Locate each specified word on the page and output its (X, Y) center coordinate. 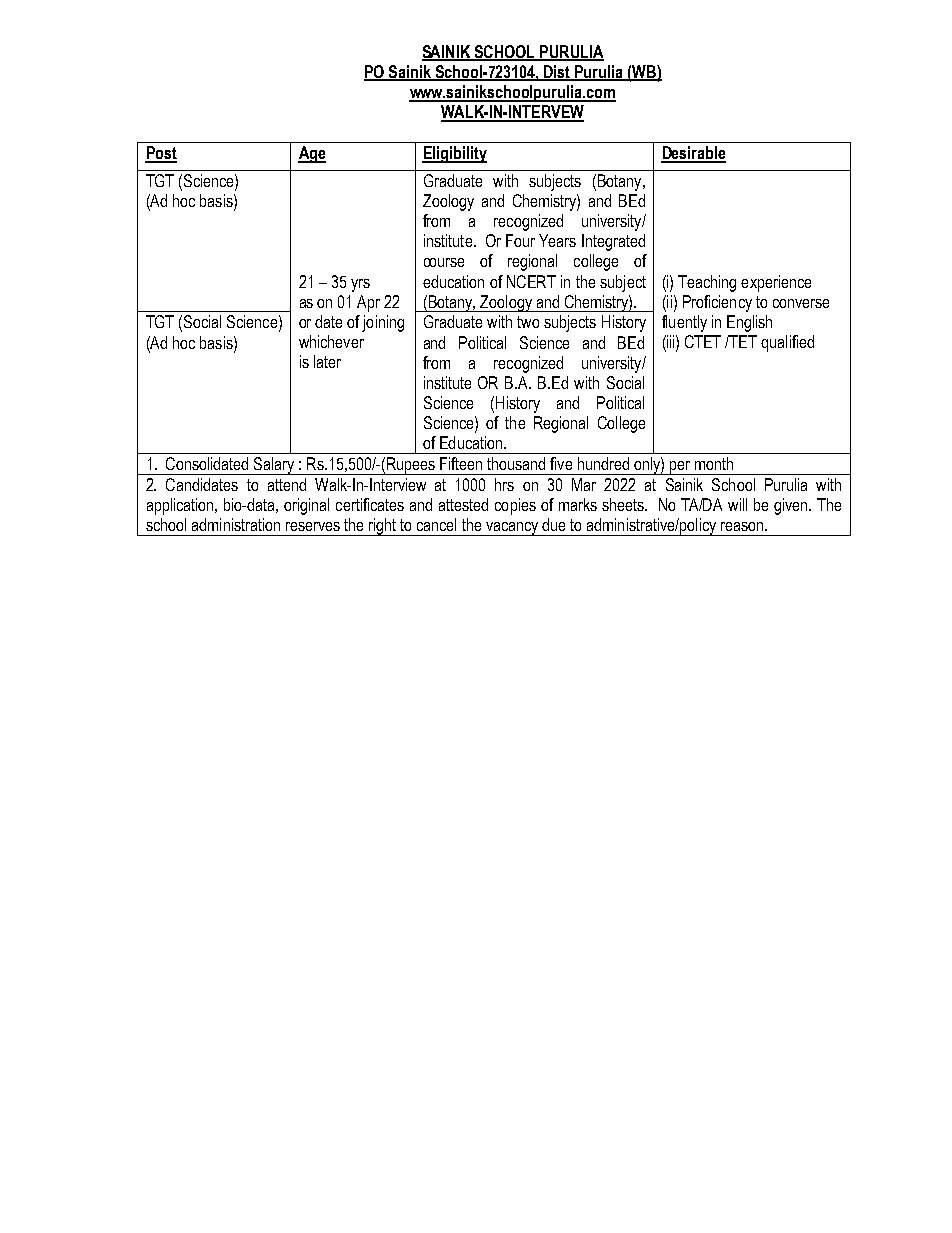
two (528, 322)
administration (236, 524)
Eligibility (454, 154)
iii (671, 341)
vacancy (512, 529)
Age (312, 154)
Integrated (613, 242)
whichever (331, 341)
